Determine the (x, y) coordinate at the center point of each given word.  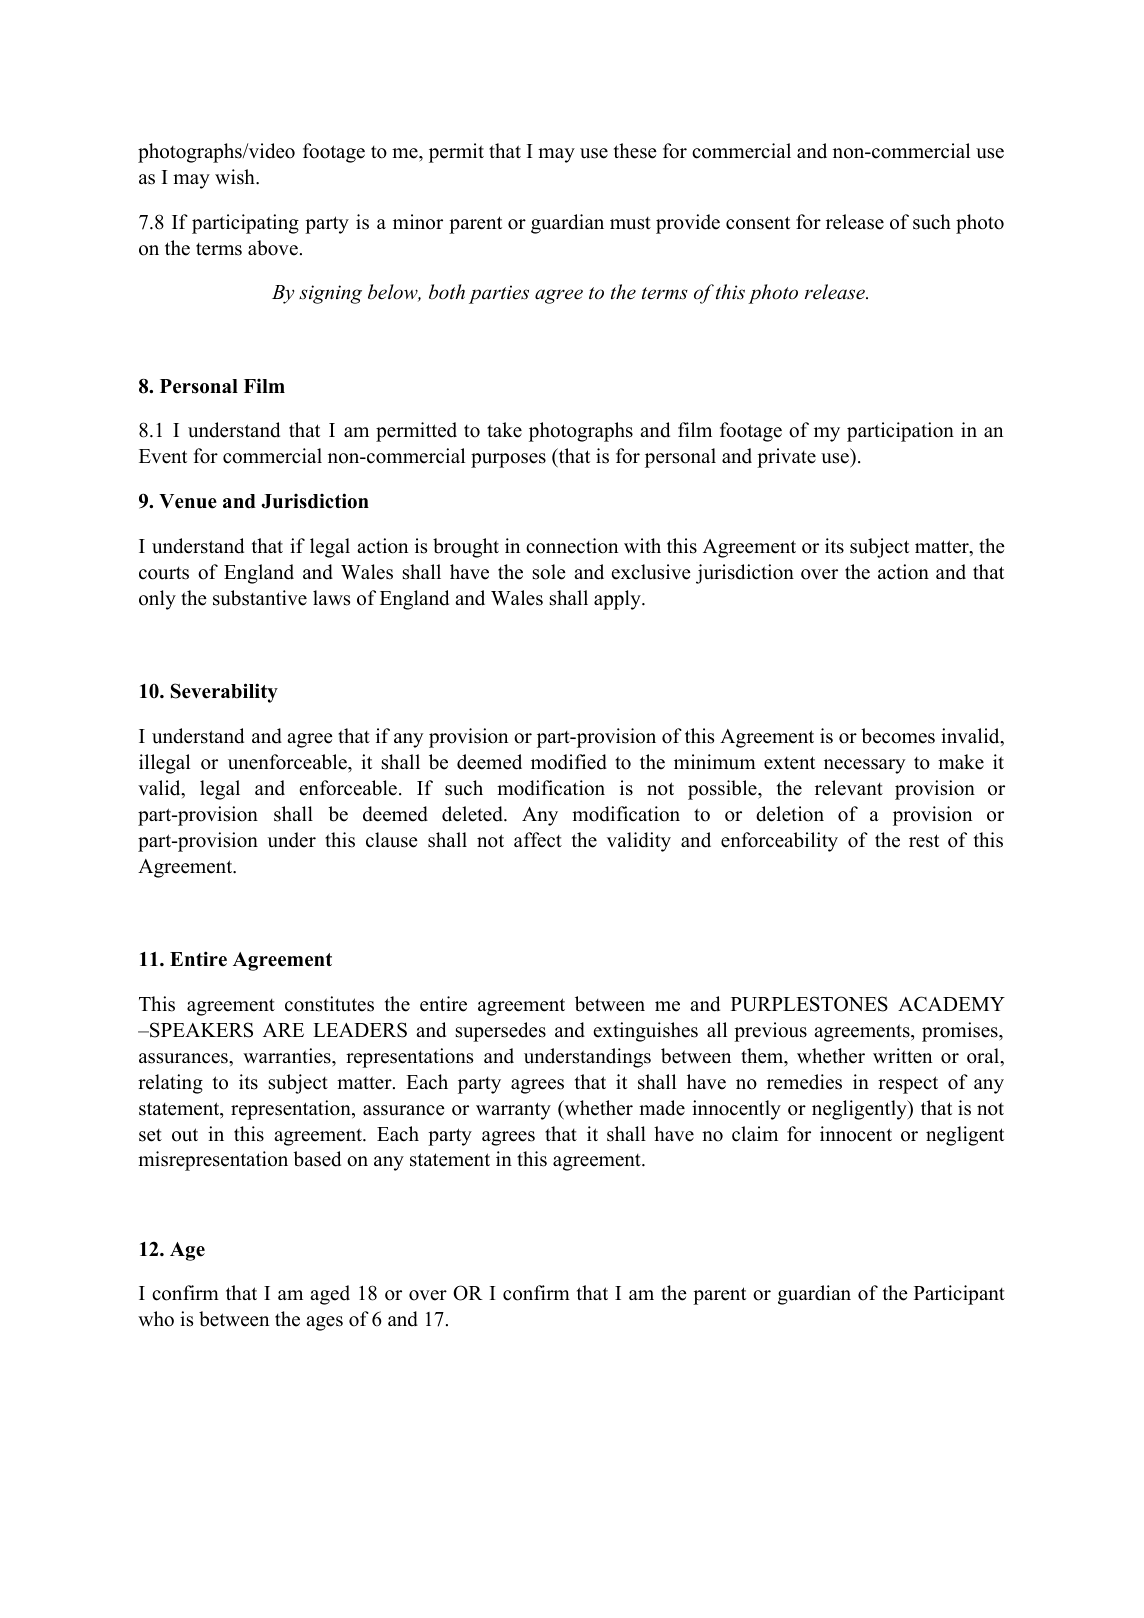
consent (758, 223)
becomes (898, 736)
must (630, 223)
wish (236, 177)
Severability (224, 693)
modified (569, 762)
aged (330, 1295)
